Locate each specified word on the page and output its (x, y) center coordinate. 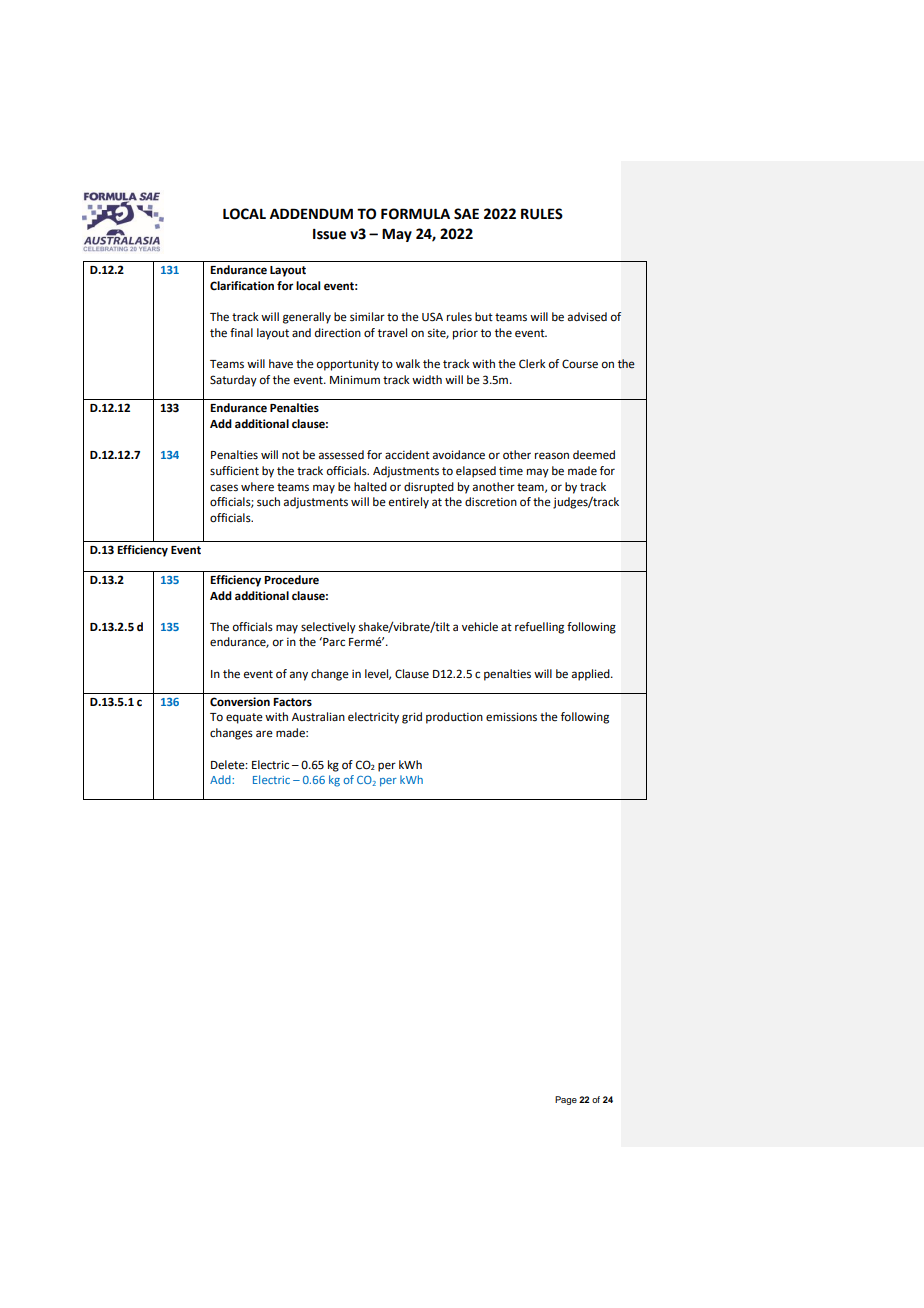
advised (587, 317)
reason (552, 456)
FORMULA (415, 214)
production (454, 718)
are (264, 734)
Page (566, 1100)
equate (244, 718)
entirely (409, 503)
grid (412, 718)
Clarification (242, 286)
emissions (511, 717)
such (268, 501)
